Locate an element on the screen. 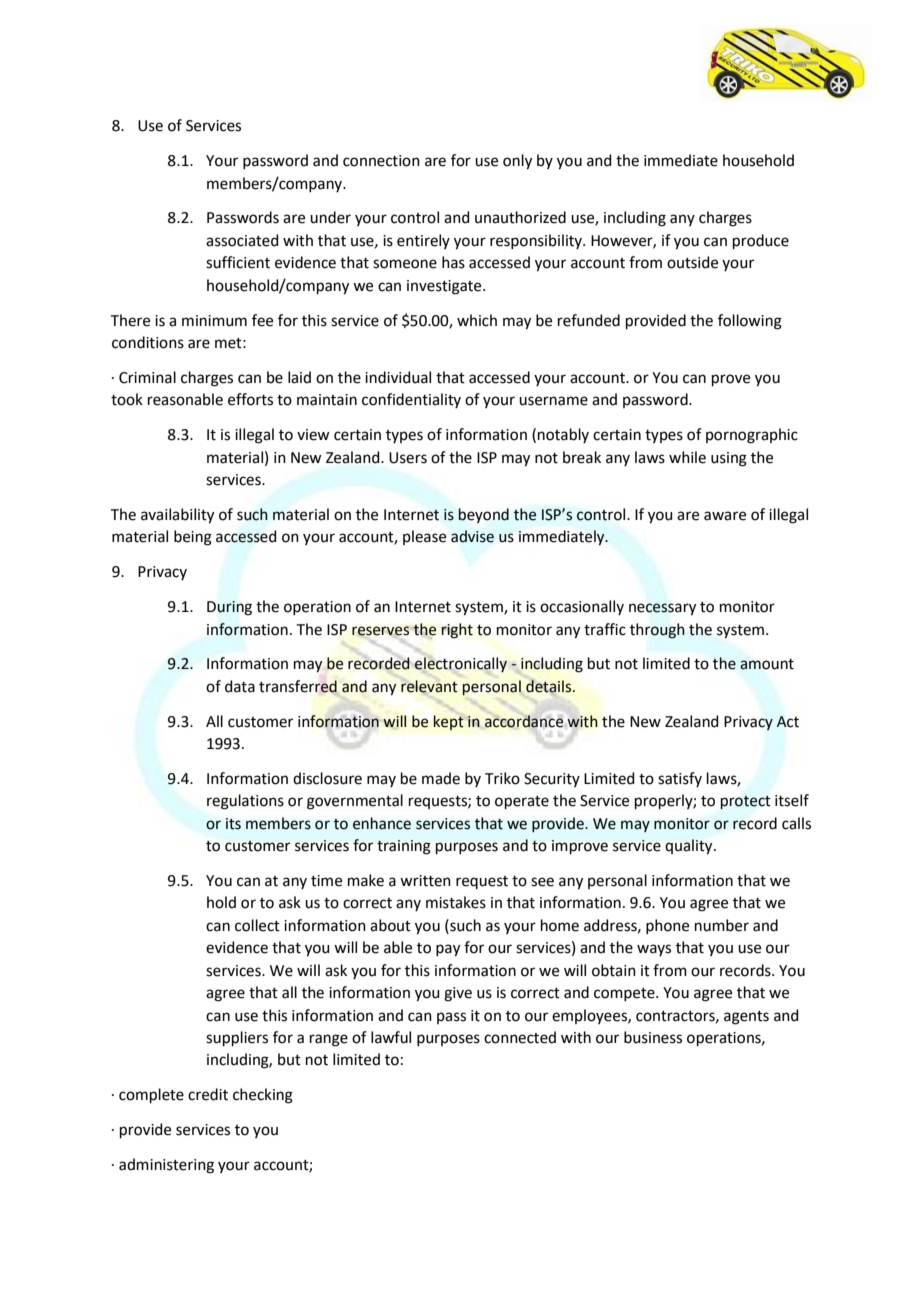 Image resolution: width=924 pixels, height=1308 pixels. made is located at coordinates (441, 778).
